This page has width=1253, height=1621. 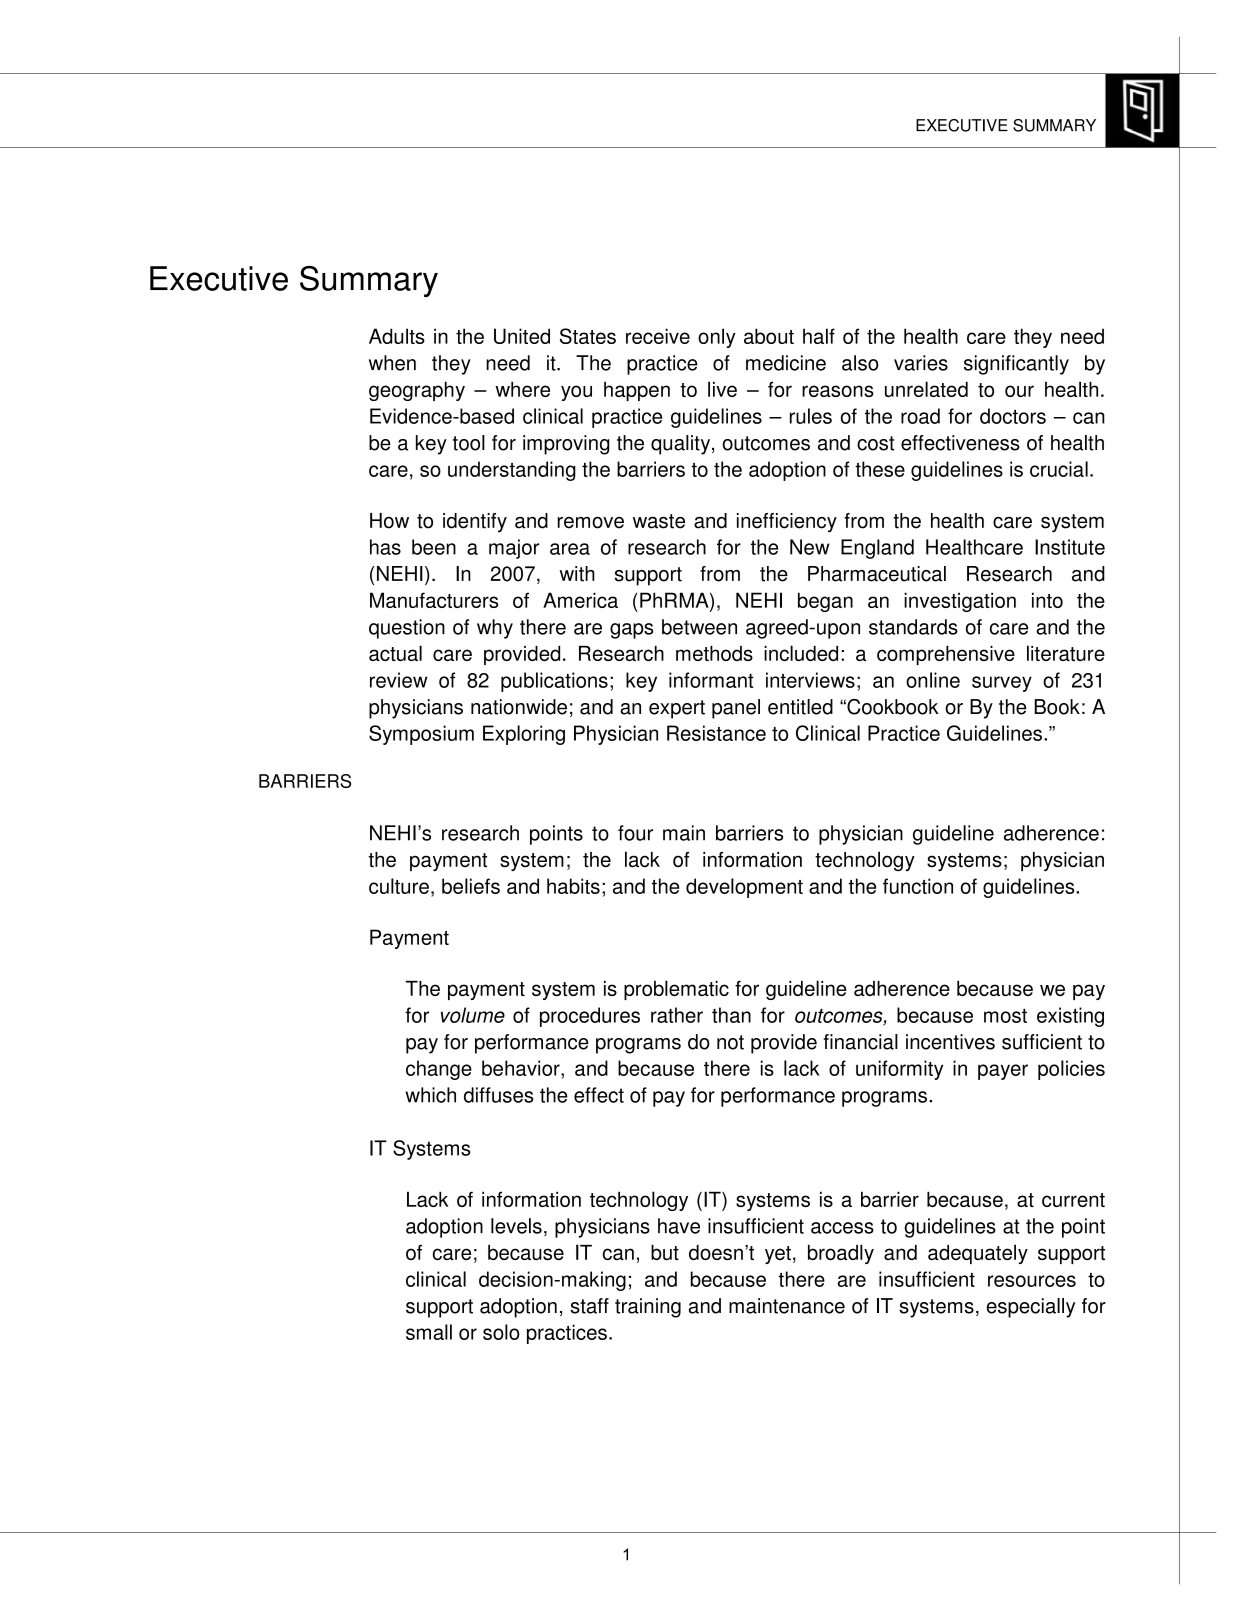 I want to click on yet, so click(x=778, y=1255).
